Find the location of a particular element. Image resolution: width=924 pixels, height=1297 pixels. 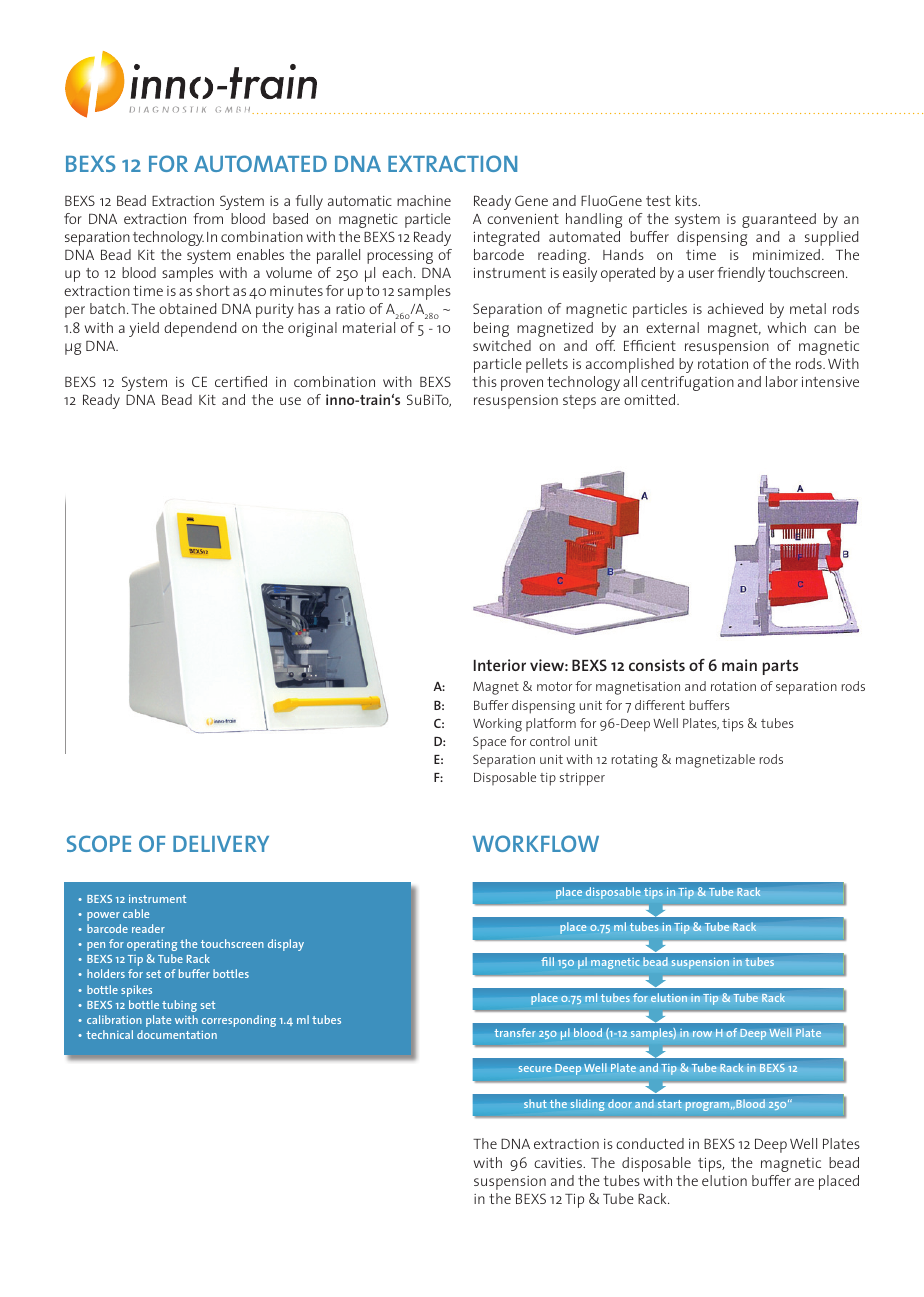

integrated is located at coordinates (506, 238).
